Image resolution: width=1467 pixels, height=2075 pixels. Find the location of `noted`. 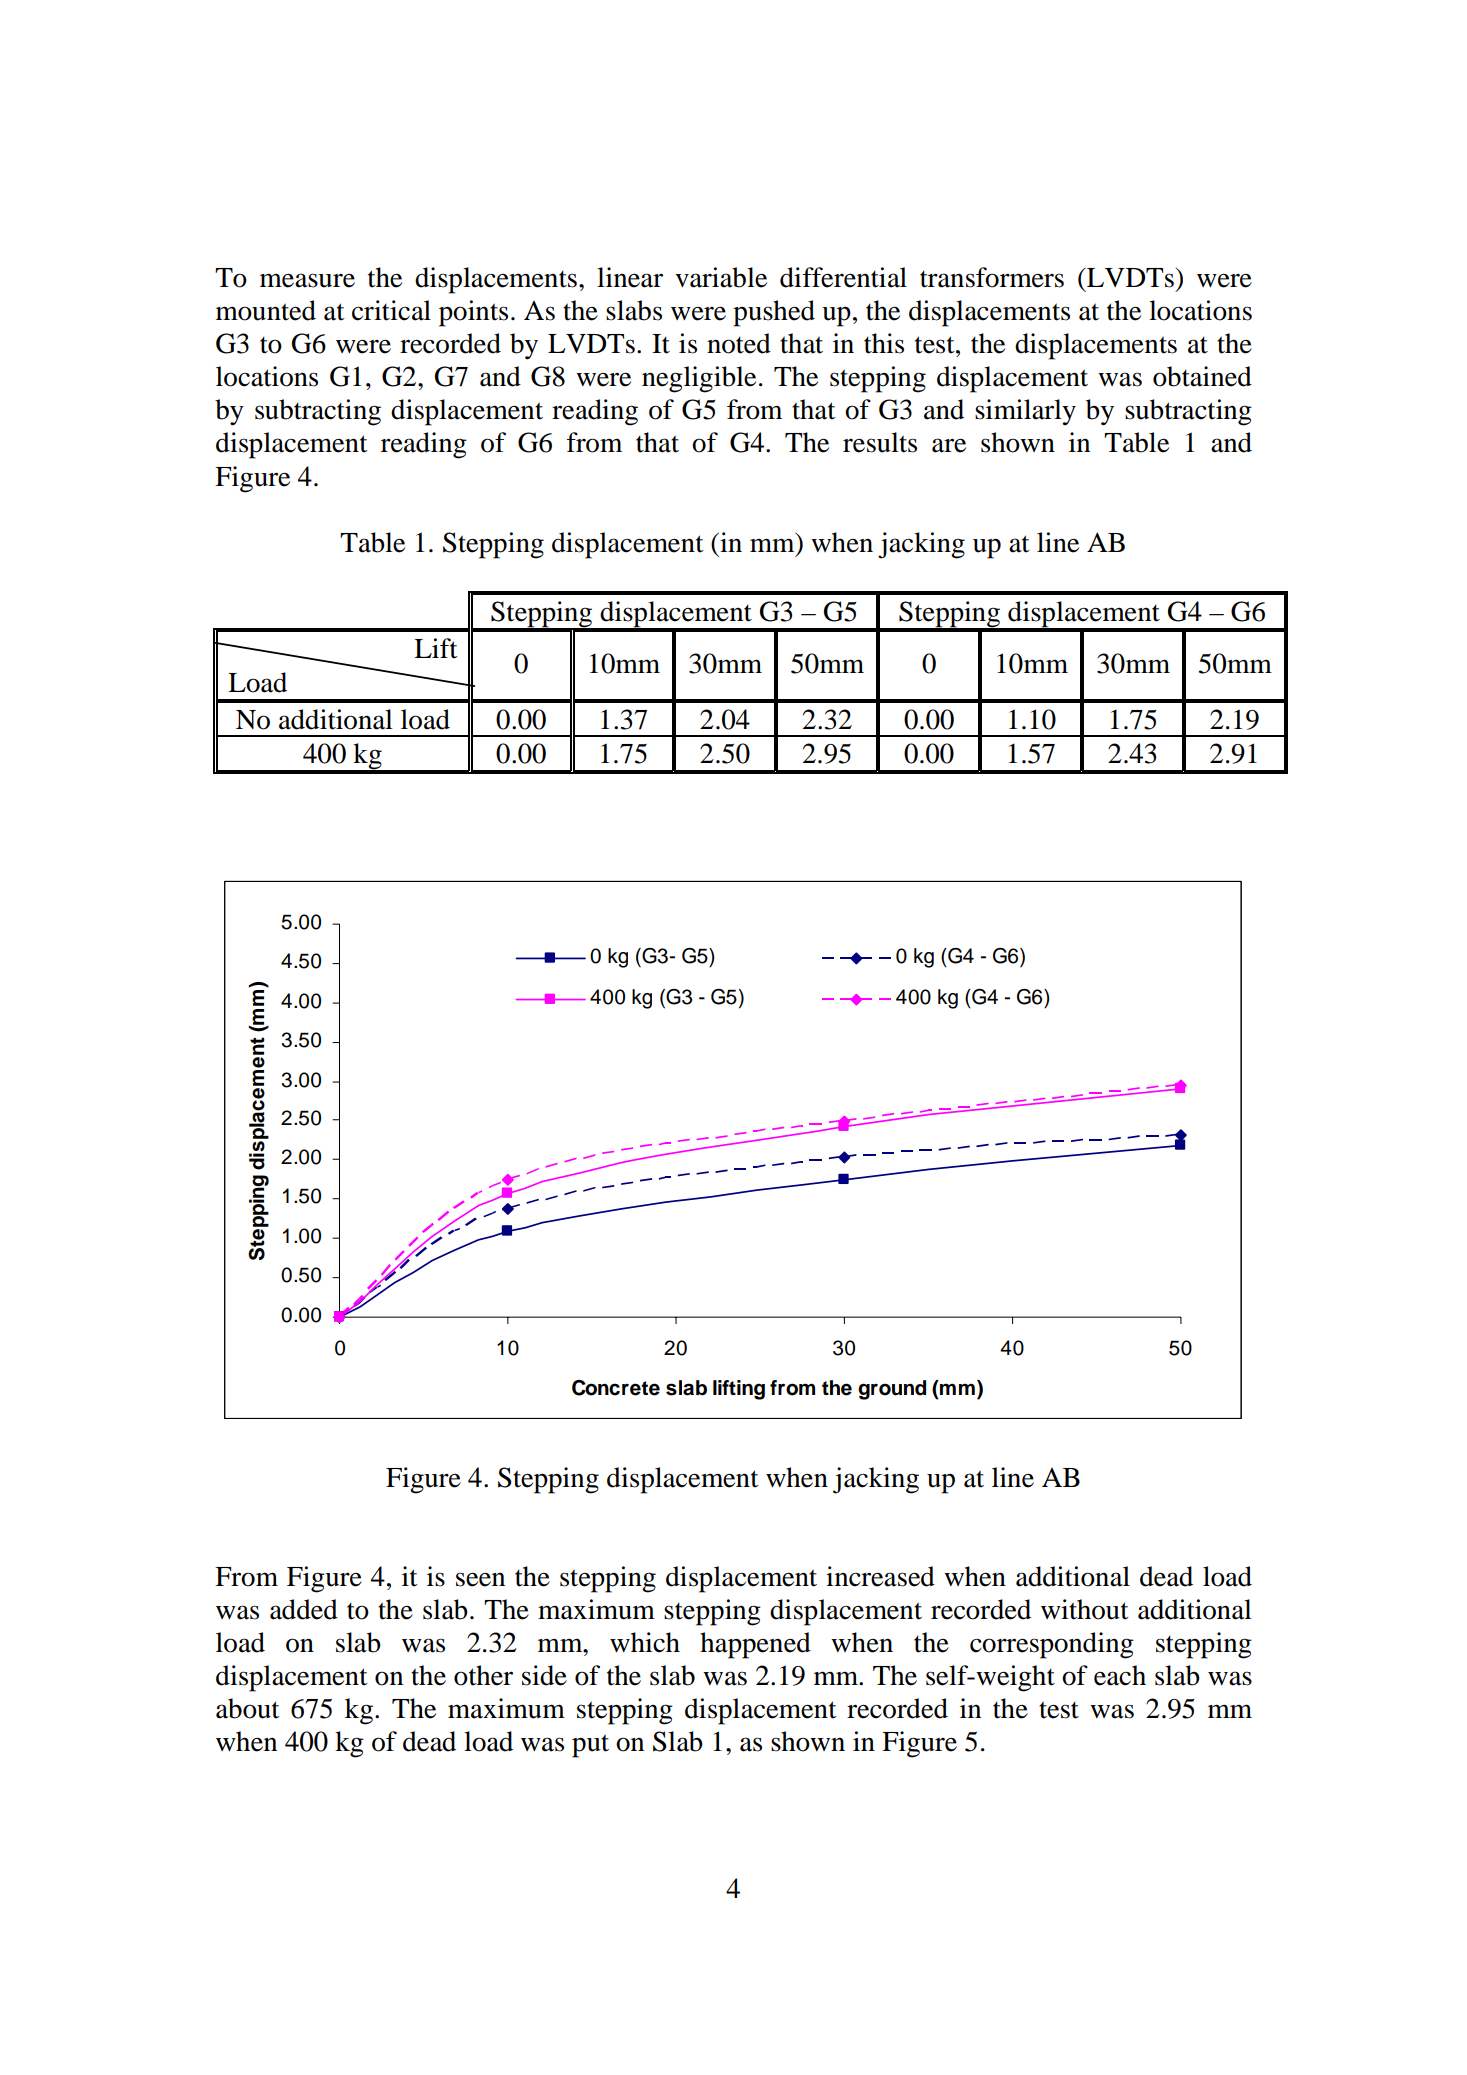

noted is located at coordinates (739, 343).
